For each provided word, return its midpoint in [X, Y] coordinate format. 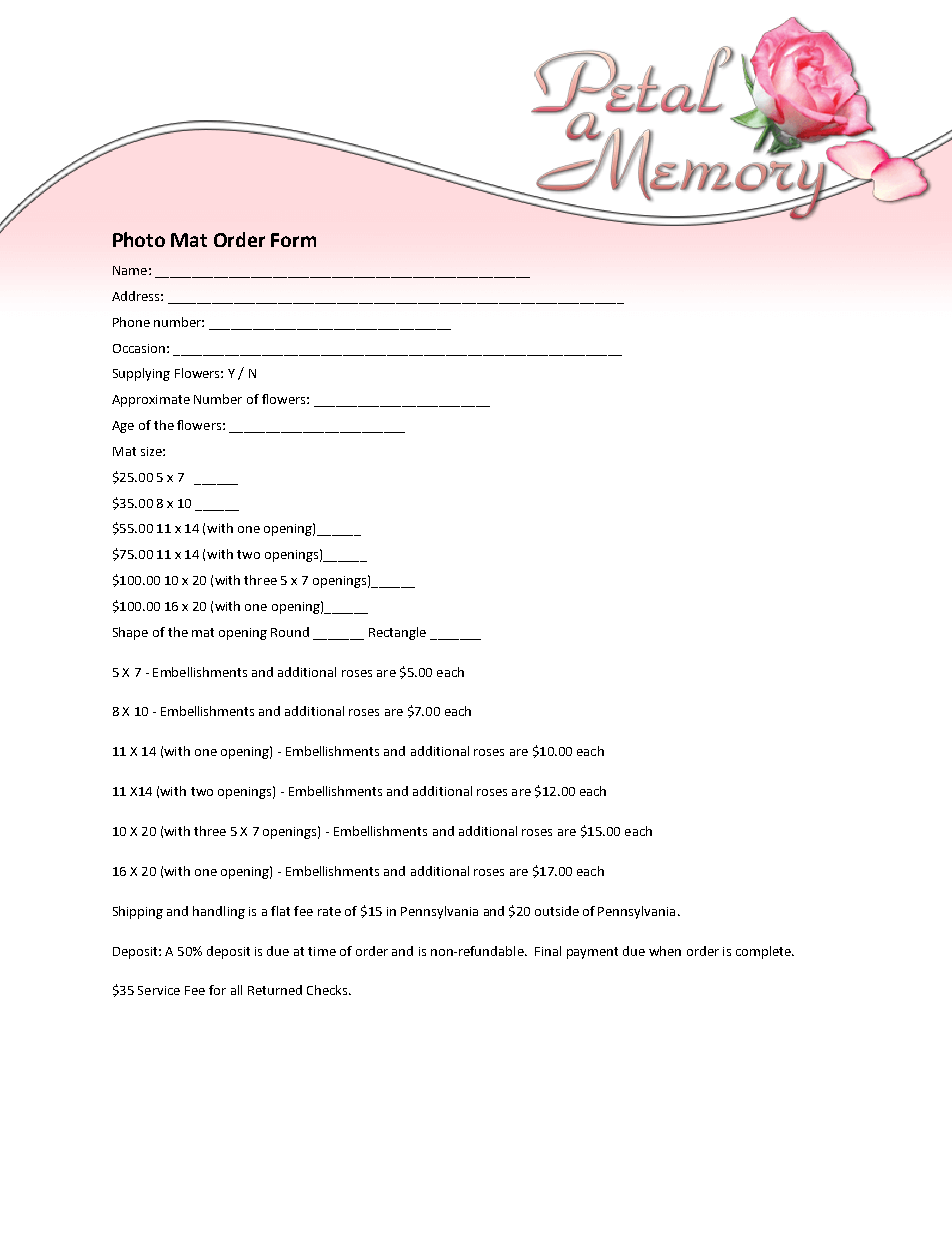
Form [293, 240]
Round [290, 632]
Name [130, 270]
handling [219, 912]
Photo [139, 239]
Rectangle [397, 633]
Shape [130, 633]
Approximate [151, 401]
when [665, 951]
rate [329, 911]
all [236, 990]
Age [123, 427]
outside [557, 911]
